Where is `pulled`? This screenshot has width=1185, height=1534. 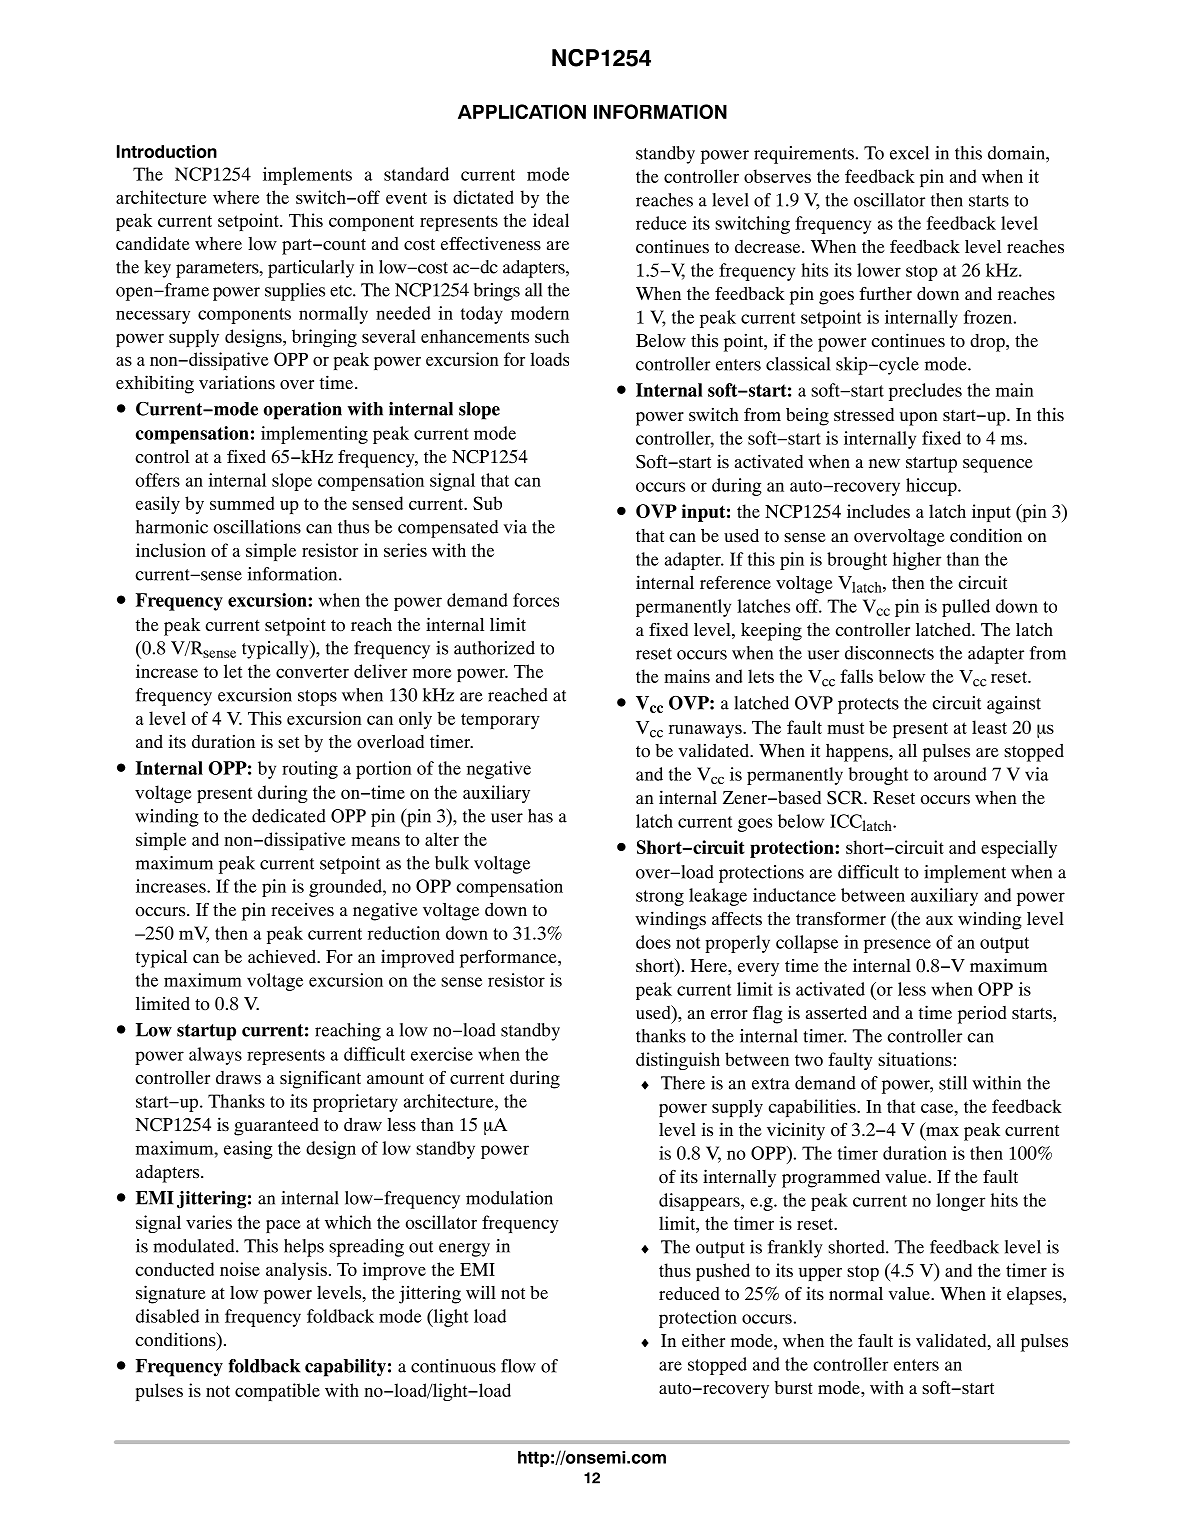 pulled is located at coordinates (966, 608).
